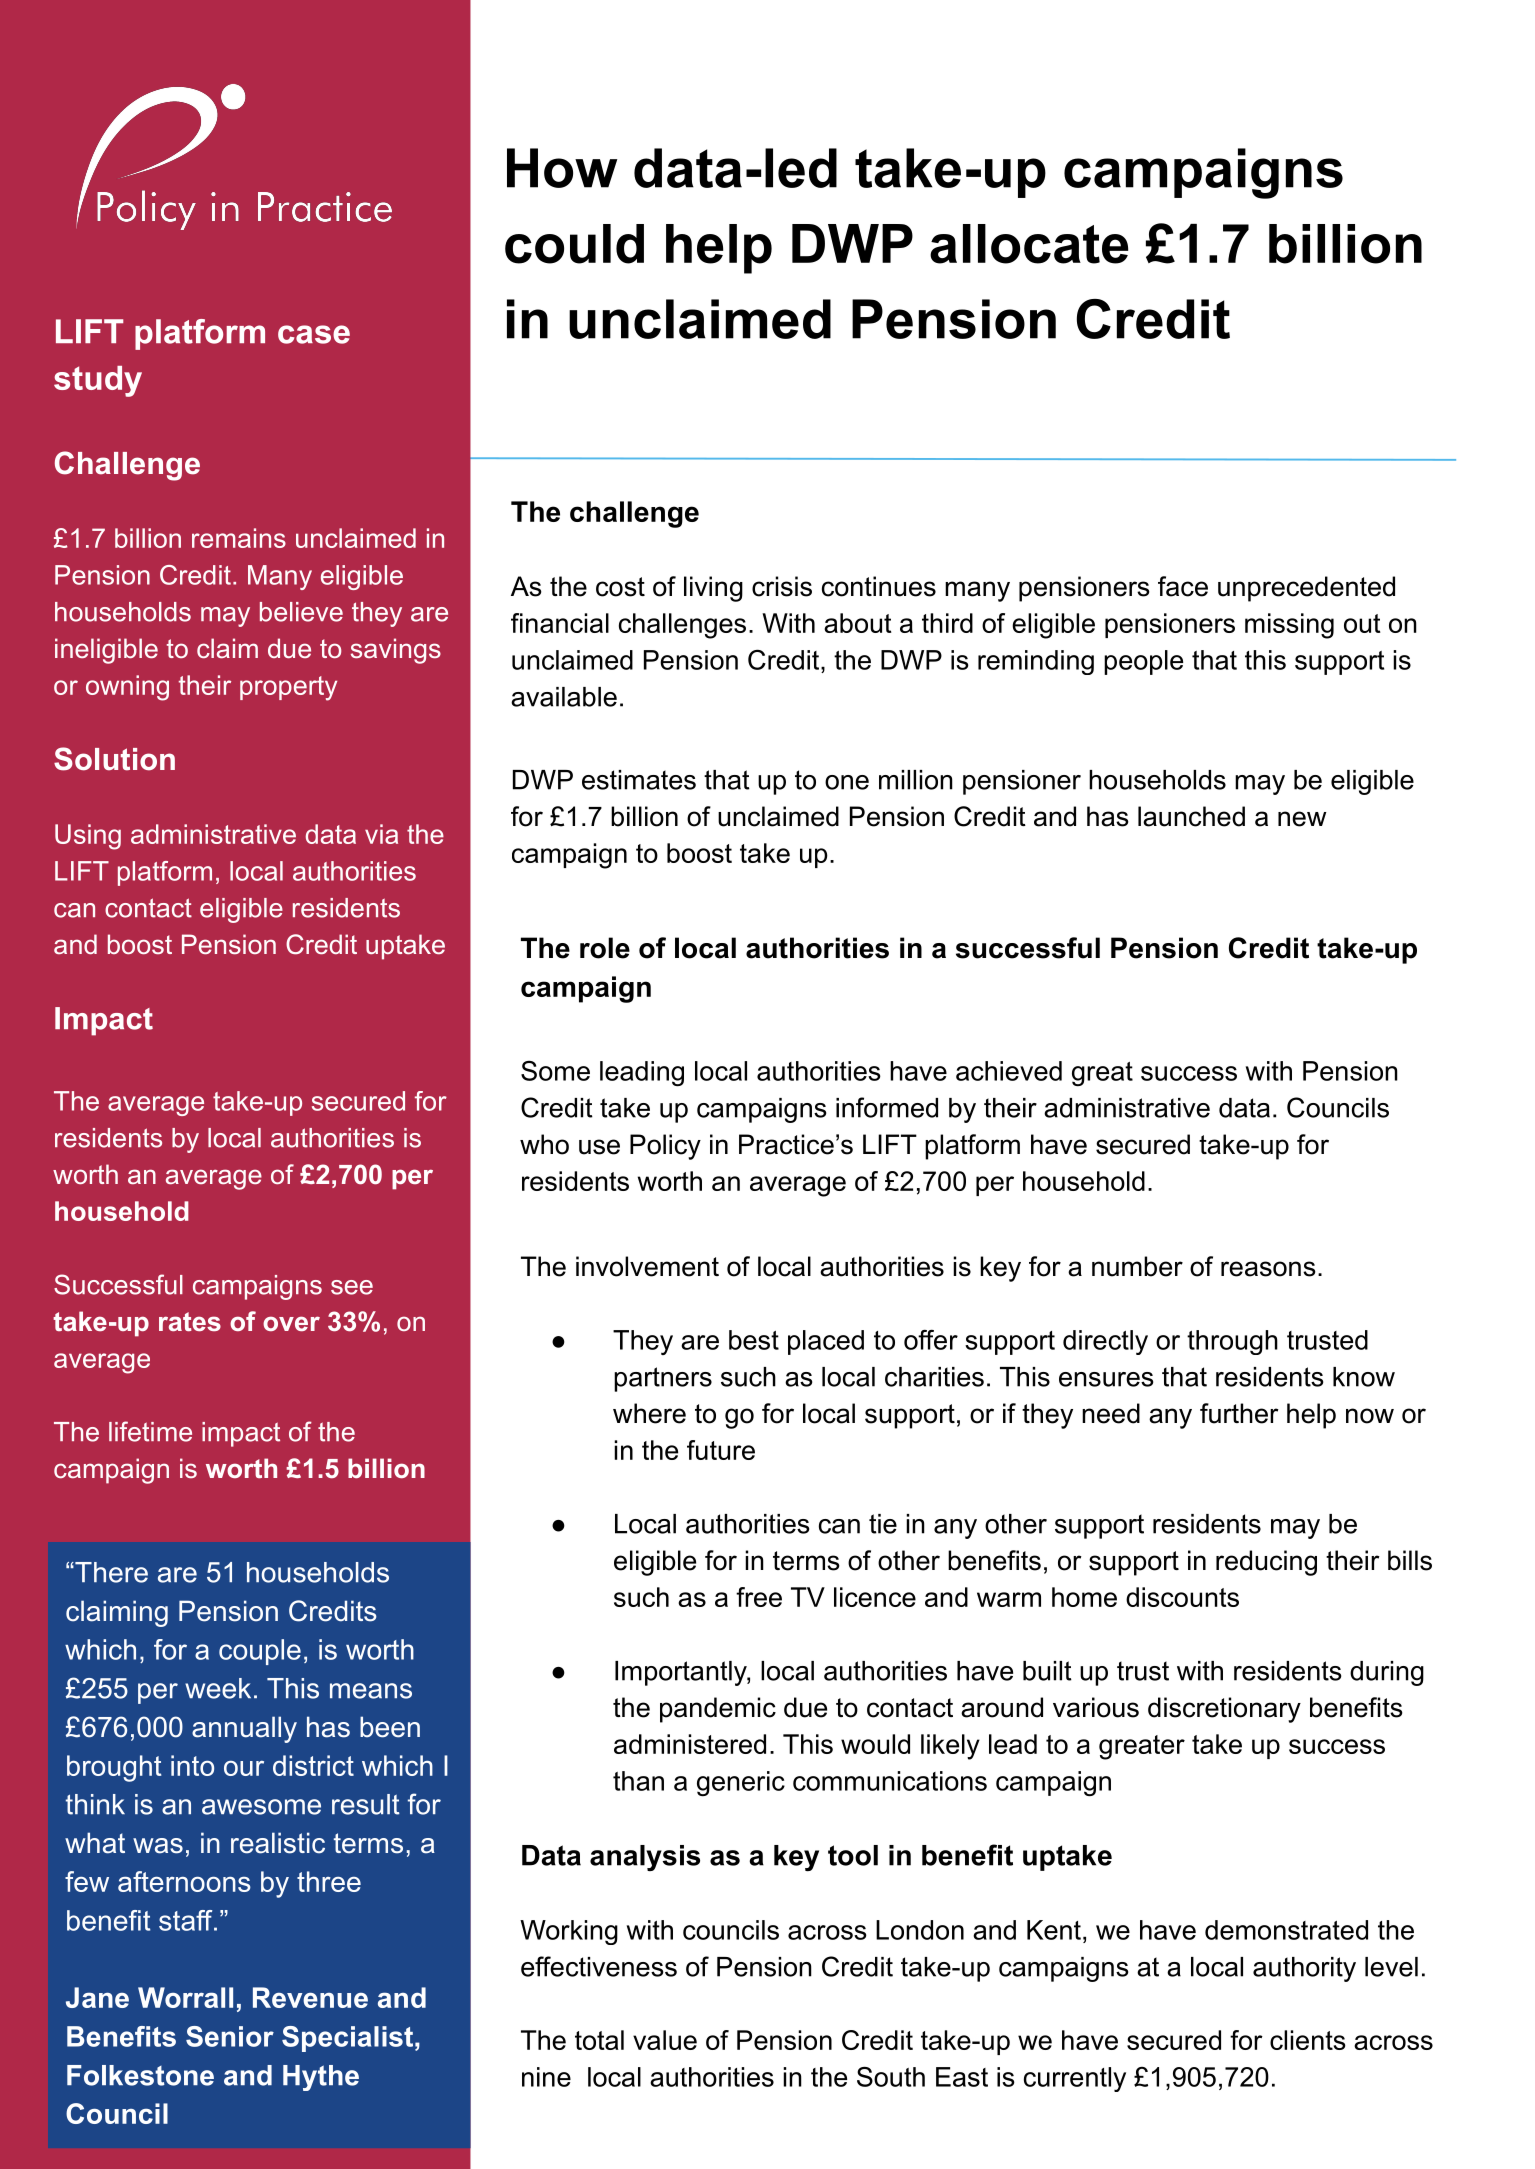 This screenshot has width=1535, height=2169. Describe the element at coordinates (759, 1597) in the screenshot. I see `free` at that location.
